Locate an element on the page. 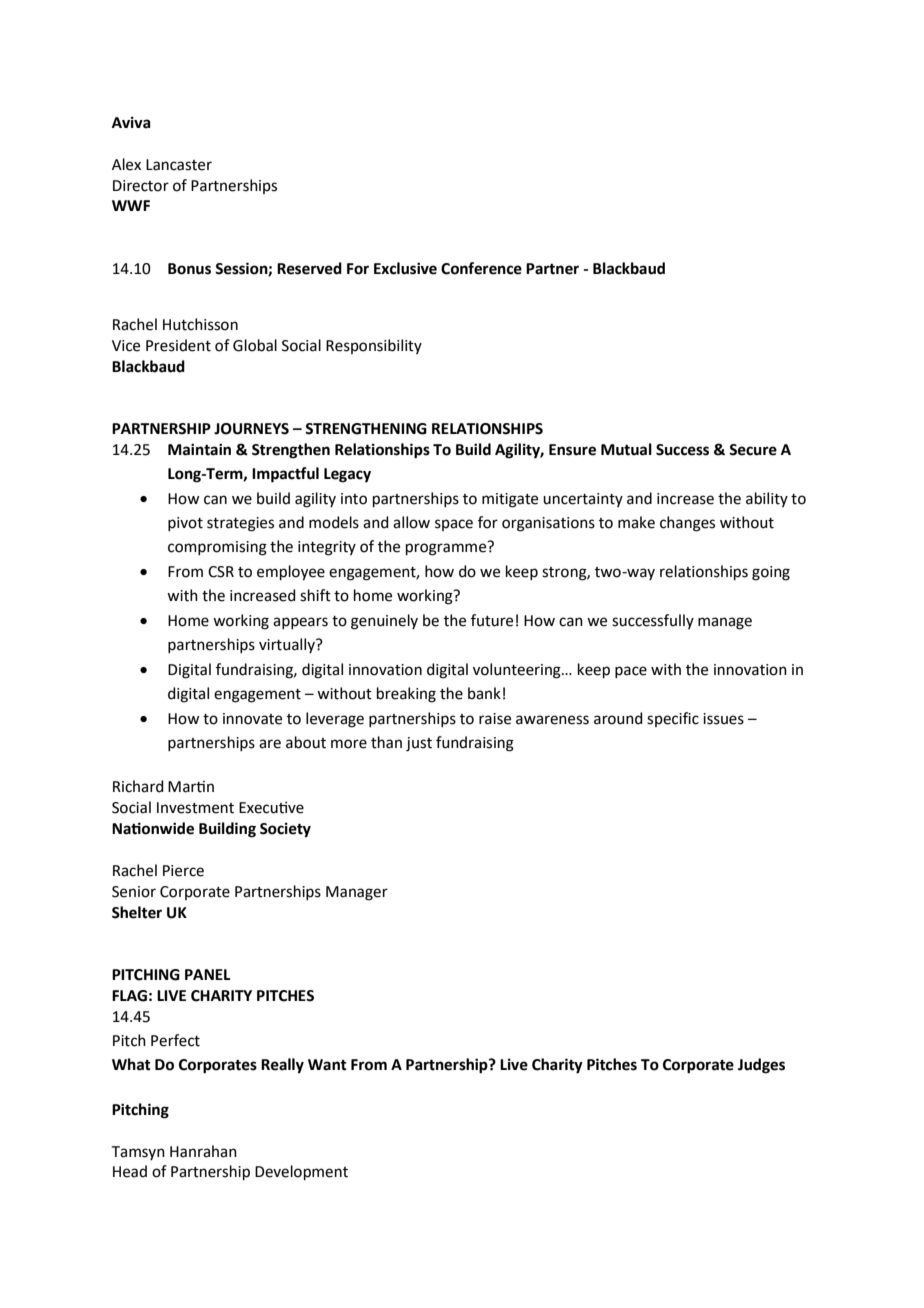  Exclusive is located at coordinates (405, 268).
